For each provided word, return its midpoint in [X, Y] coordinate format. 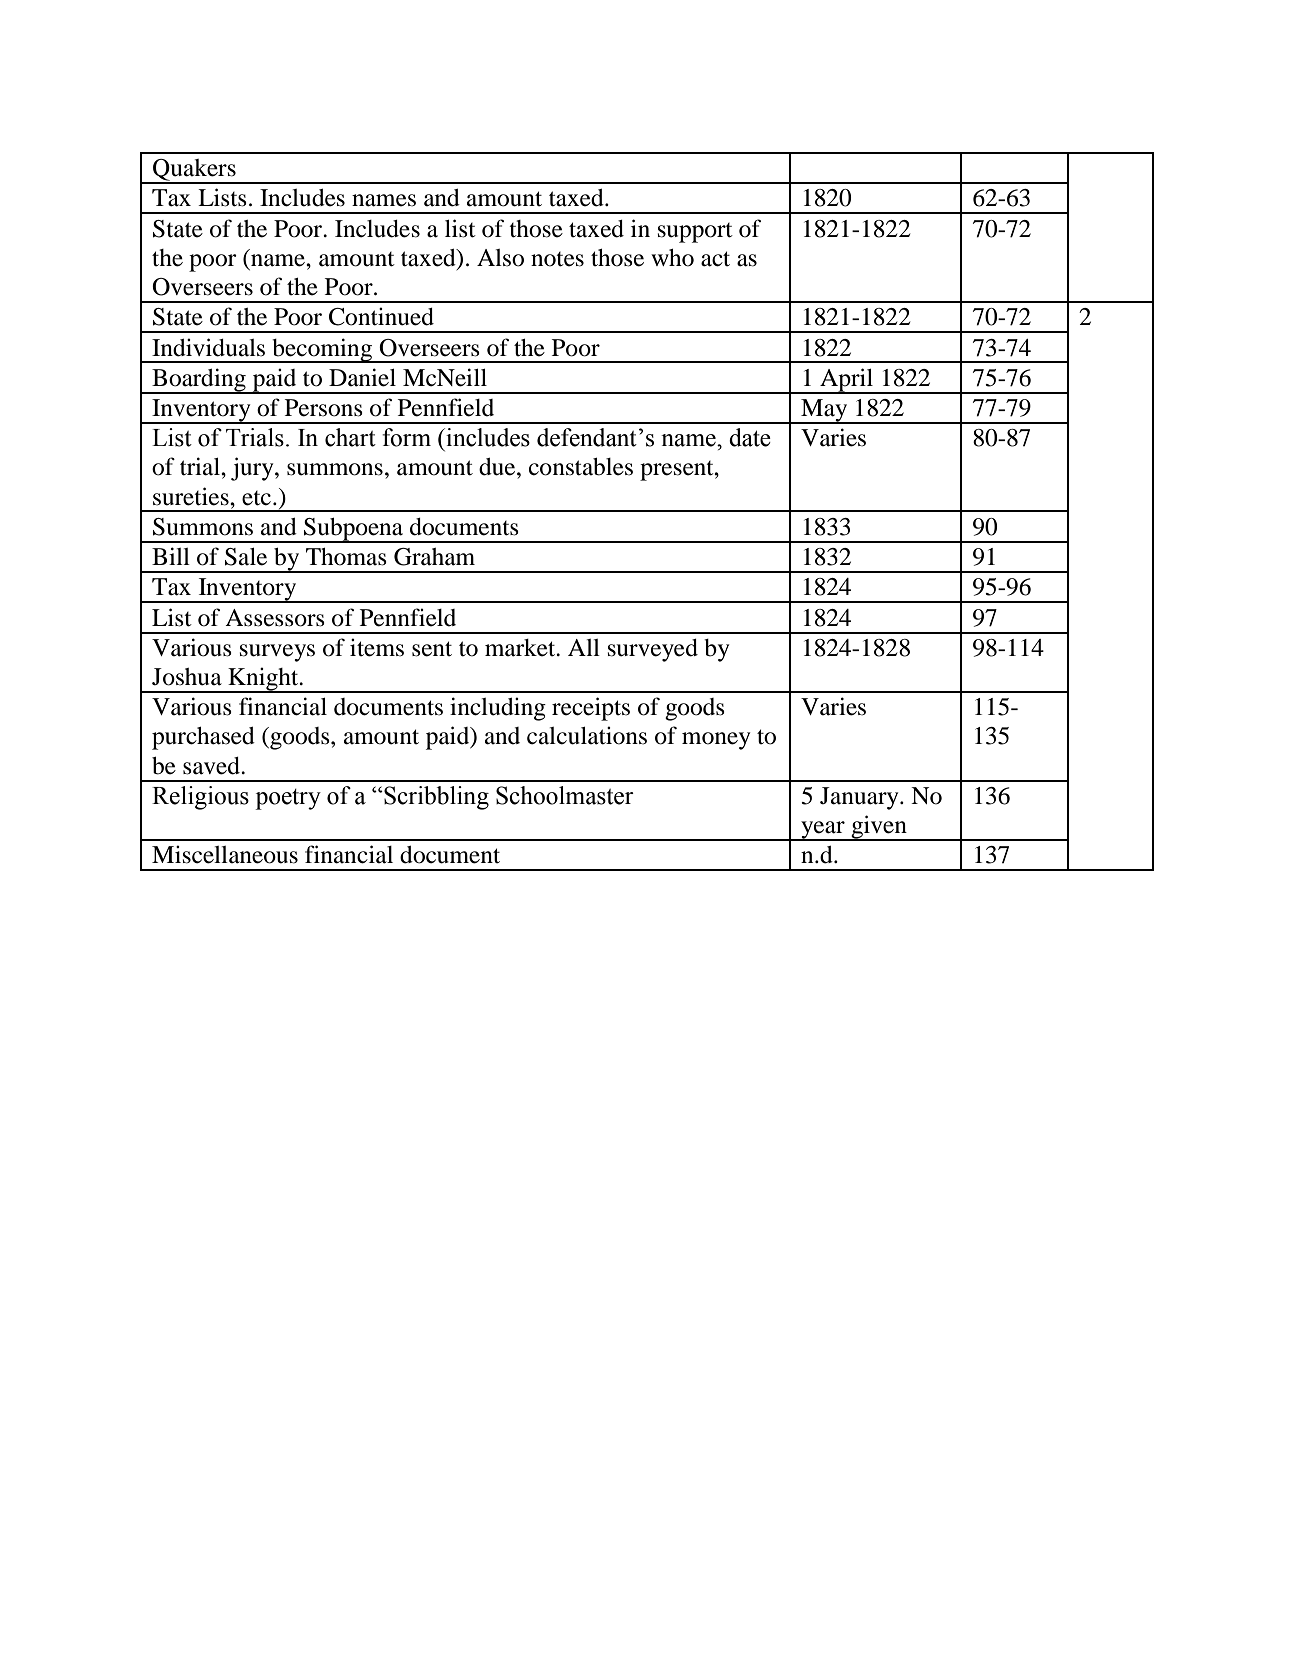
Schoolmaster [565, 795]
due [498, 467]
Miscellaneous [225, 854]
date [750, 437]
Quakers [194, 171]
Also [500, 258]
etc [256, 498]
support [695, 233]
